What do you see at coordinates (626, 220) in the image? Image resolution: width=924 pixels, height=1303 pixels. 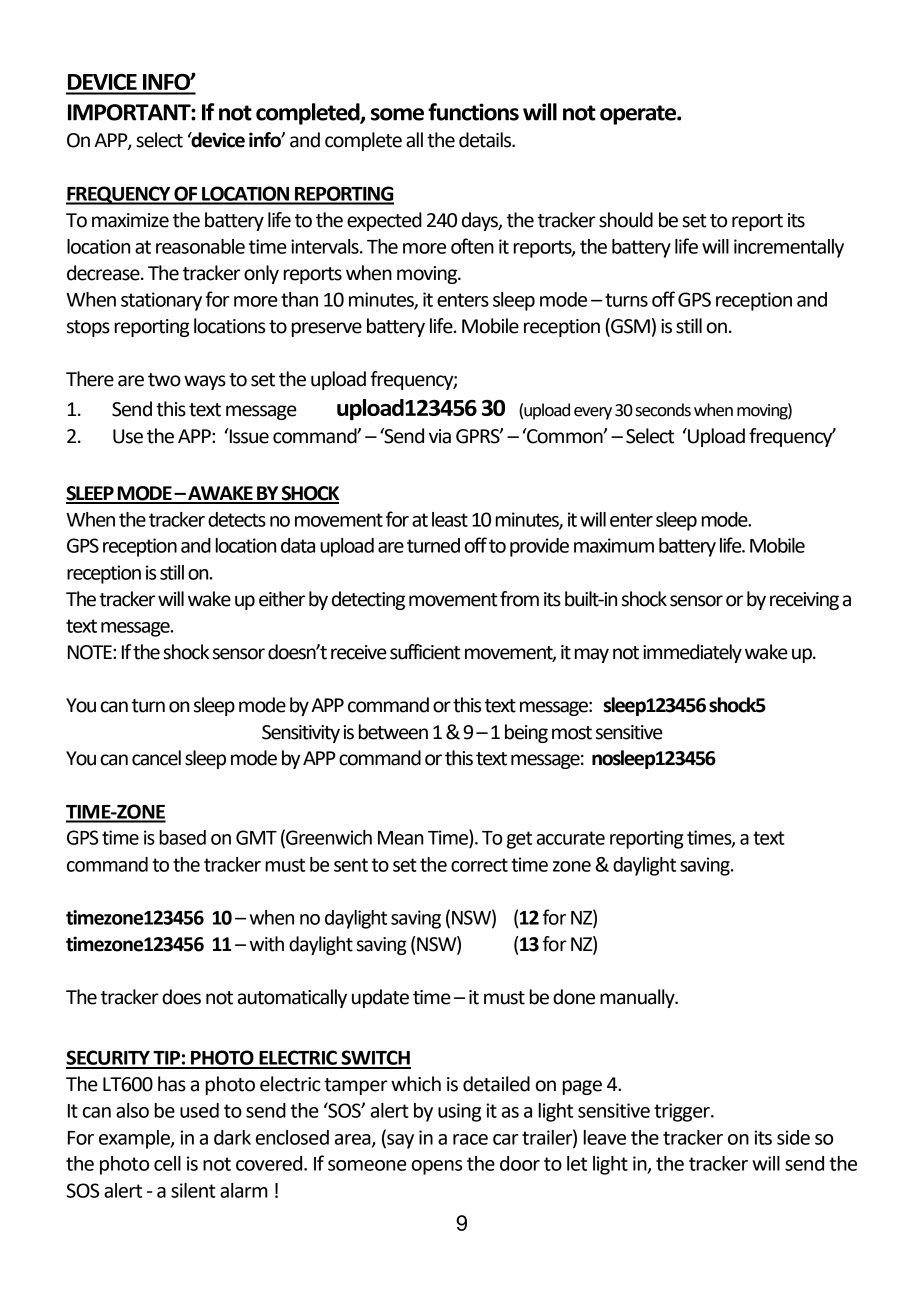 I see `should` at bounding box center [626, 220].
